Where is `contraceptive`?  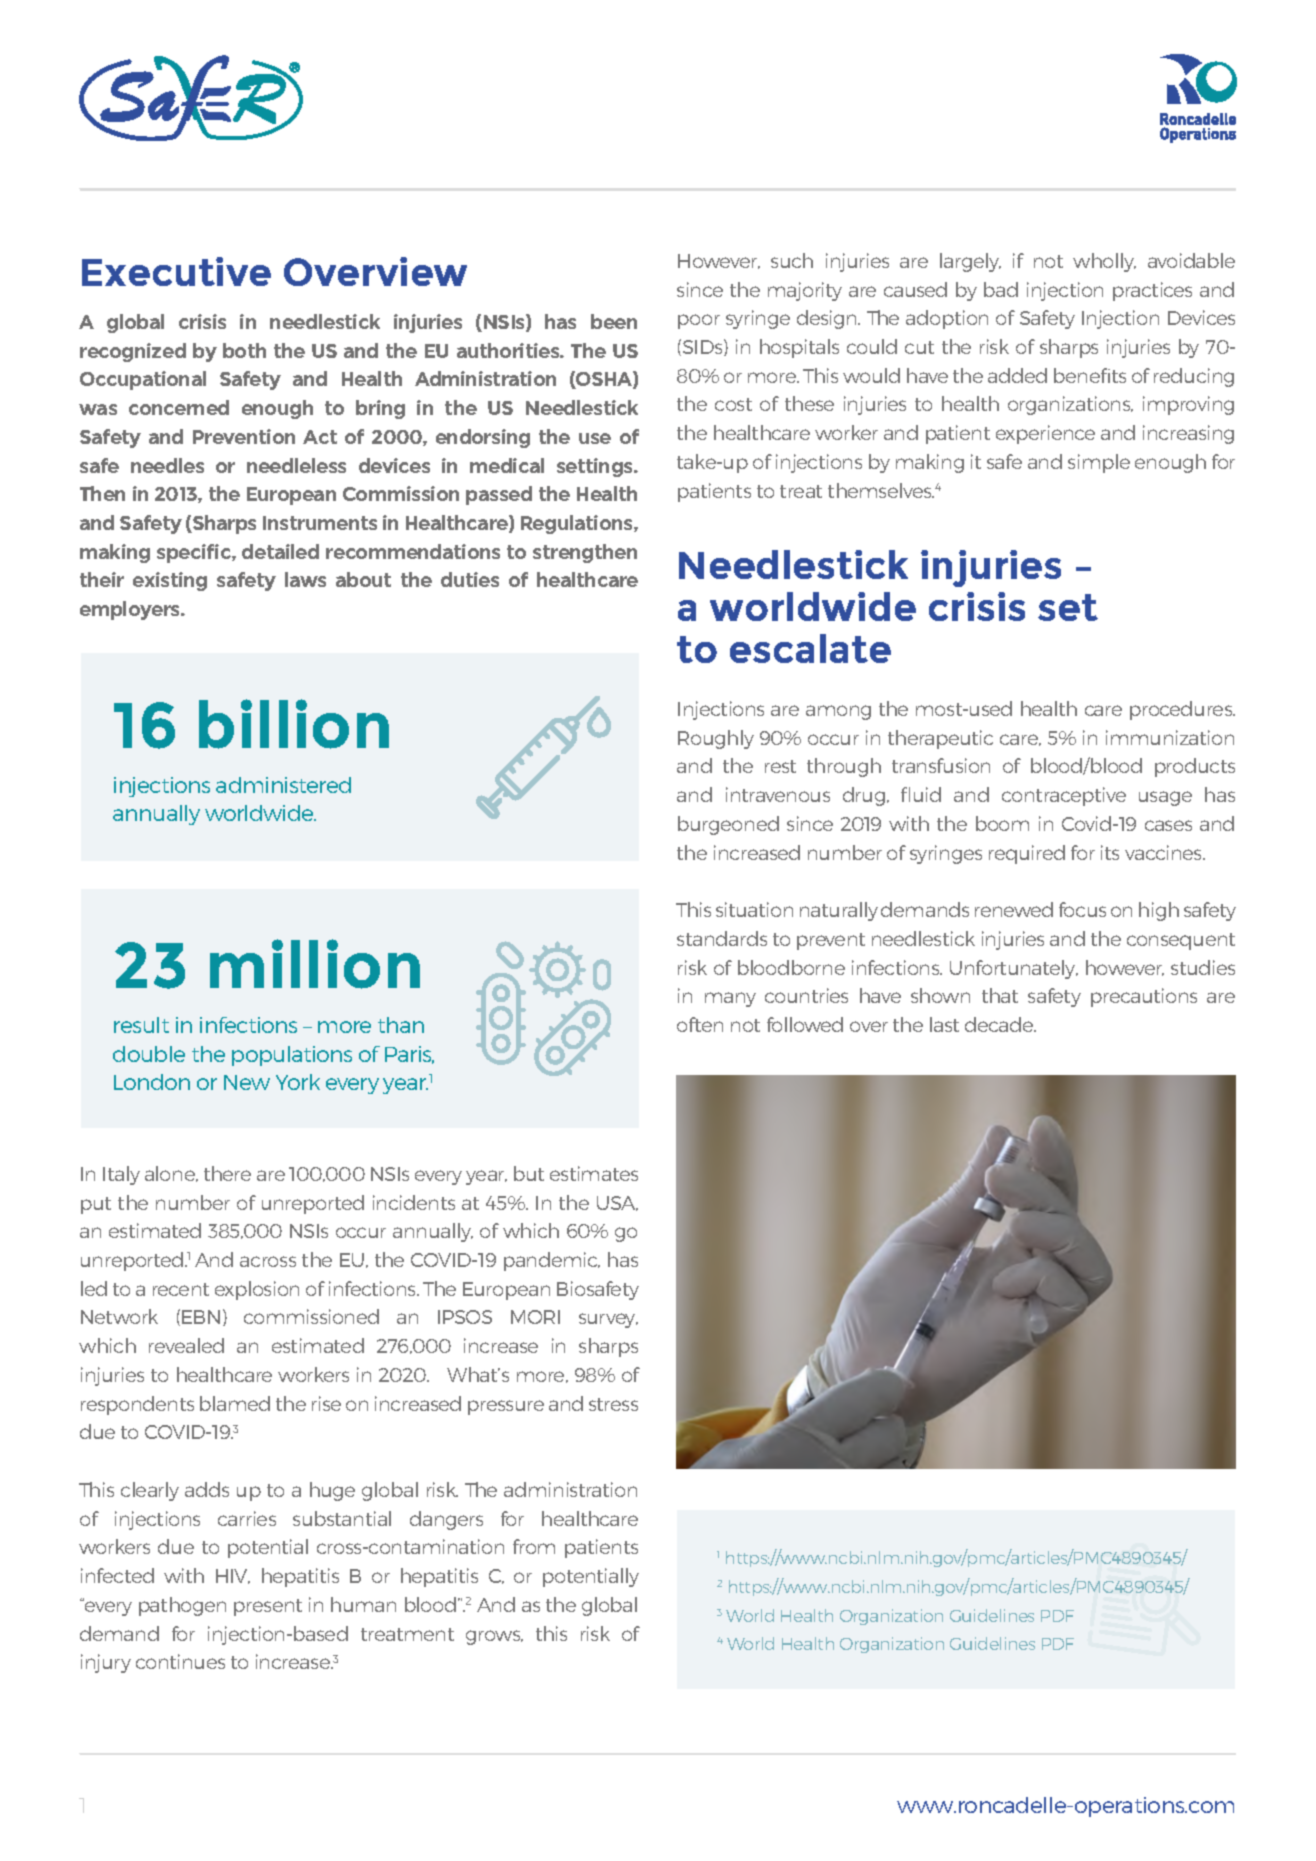
contraceptive is located at coordinates (1064, 796).
